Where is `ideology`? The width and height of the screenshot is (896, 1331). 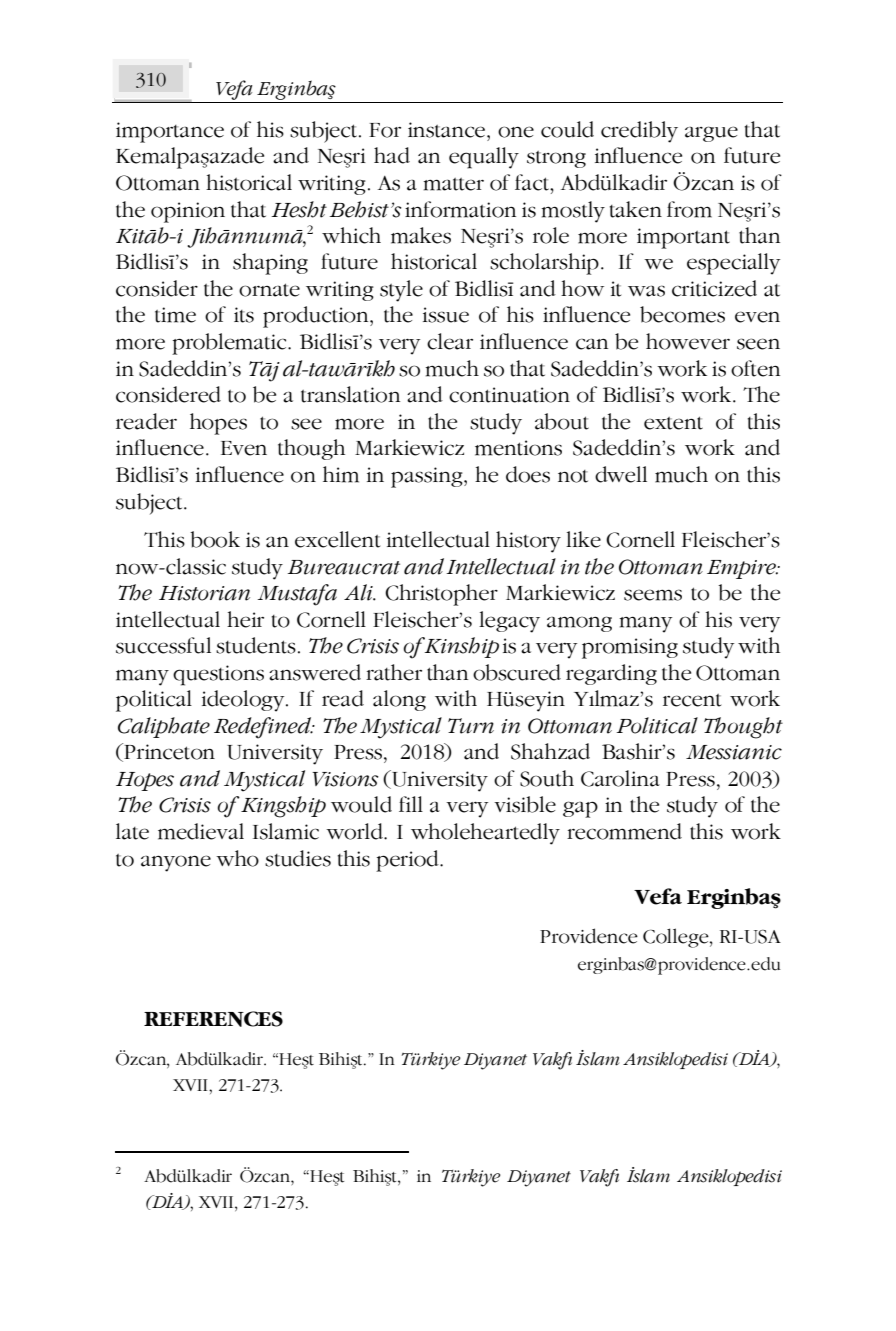 ideology is located at coordinates (244, 701).
